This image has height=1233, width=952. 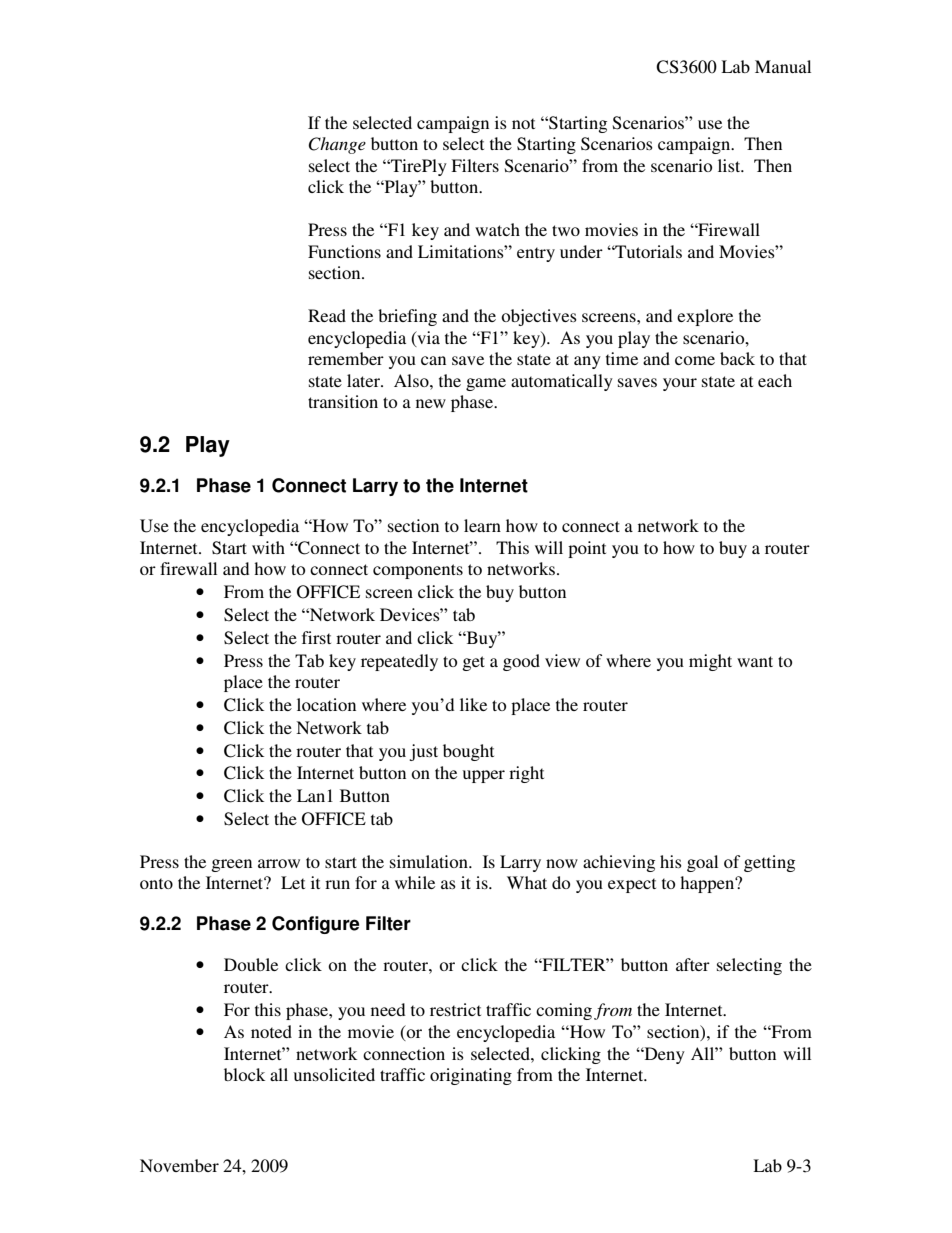 What do you see at coordinates (680, 384) in the image?
I see `your` at bounding box center [680, 384].
